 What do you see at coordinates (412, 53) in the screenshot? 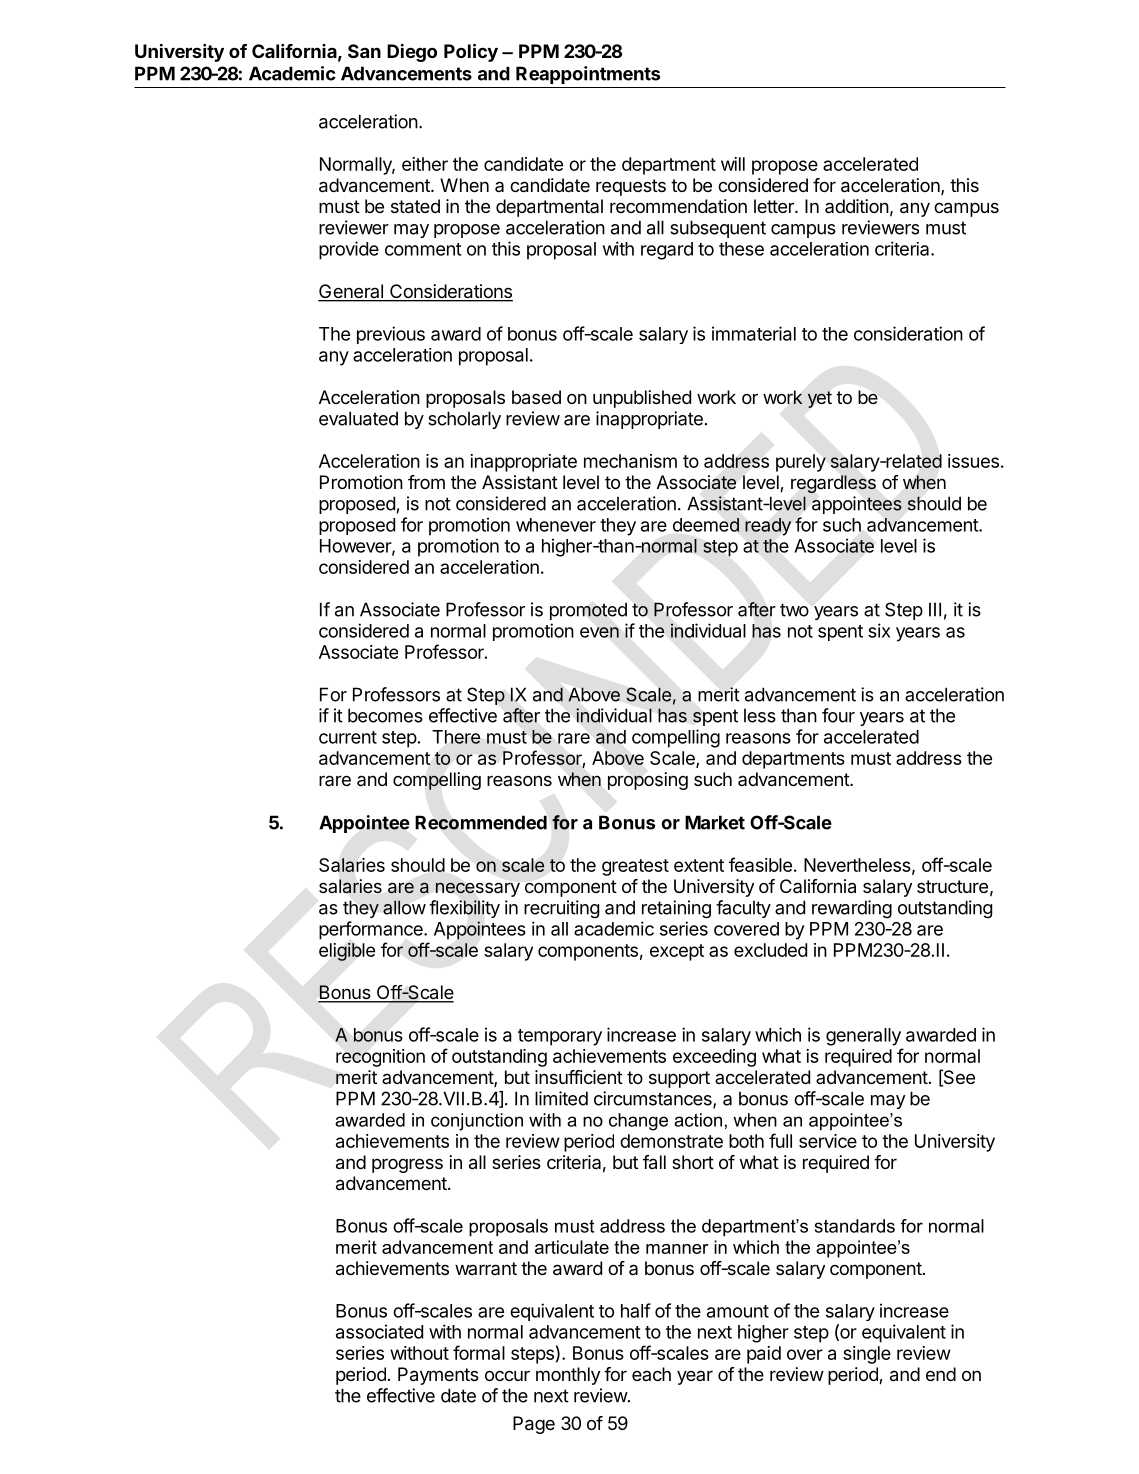
I see `Diego` at bounding box center [412, 53].
